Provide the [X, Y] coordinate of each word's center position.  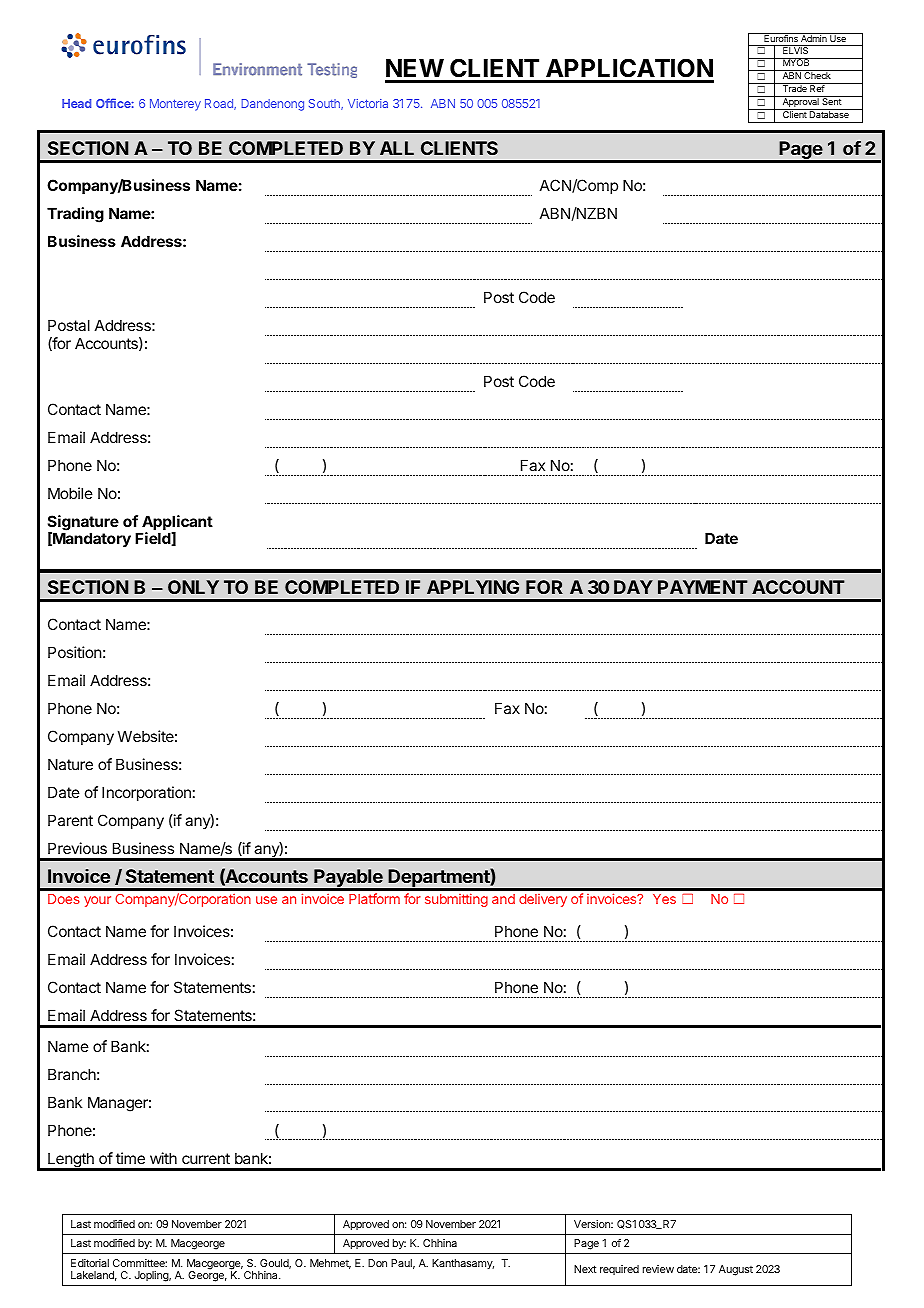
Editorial [90, 1263]
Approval [800, 103]
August [736, 1270]
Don [377, 1263]
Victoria [368, 103]
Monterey [175, 105]
